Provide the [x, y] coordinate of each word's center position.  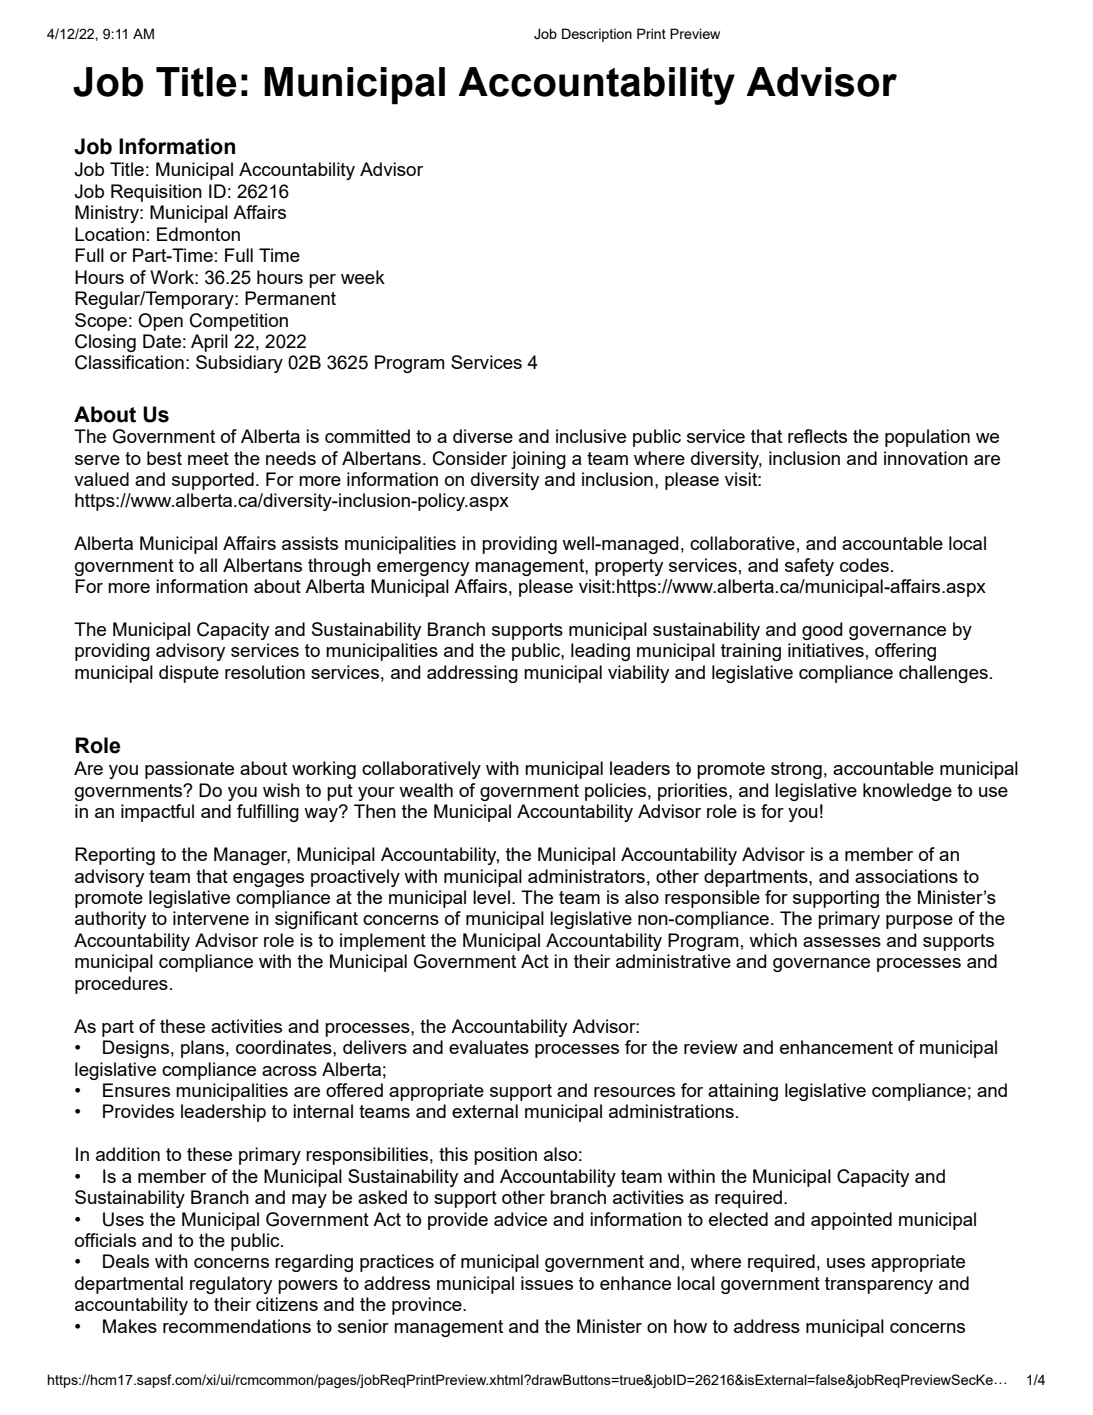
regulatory [231, 1285]
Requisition [156, 193]
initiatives [826, 650]
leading [600, 652]
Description [597, 35]
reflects [817, 436]
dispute [189, 674]
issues [547, 1283]
